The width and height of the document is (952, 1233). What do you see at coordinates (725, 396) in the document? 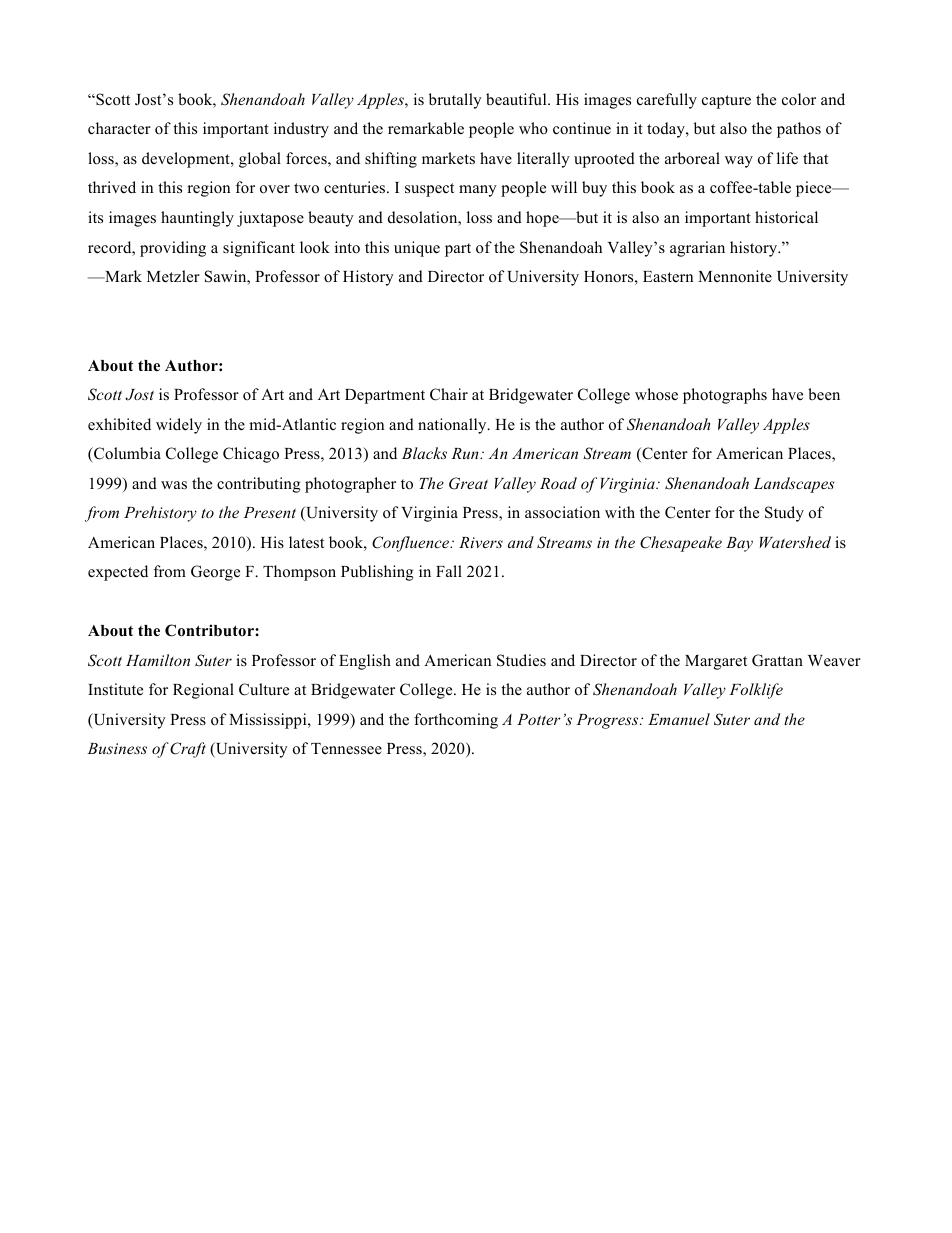
I see `photographs` at bounding box center [725, 396].
